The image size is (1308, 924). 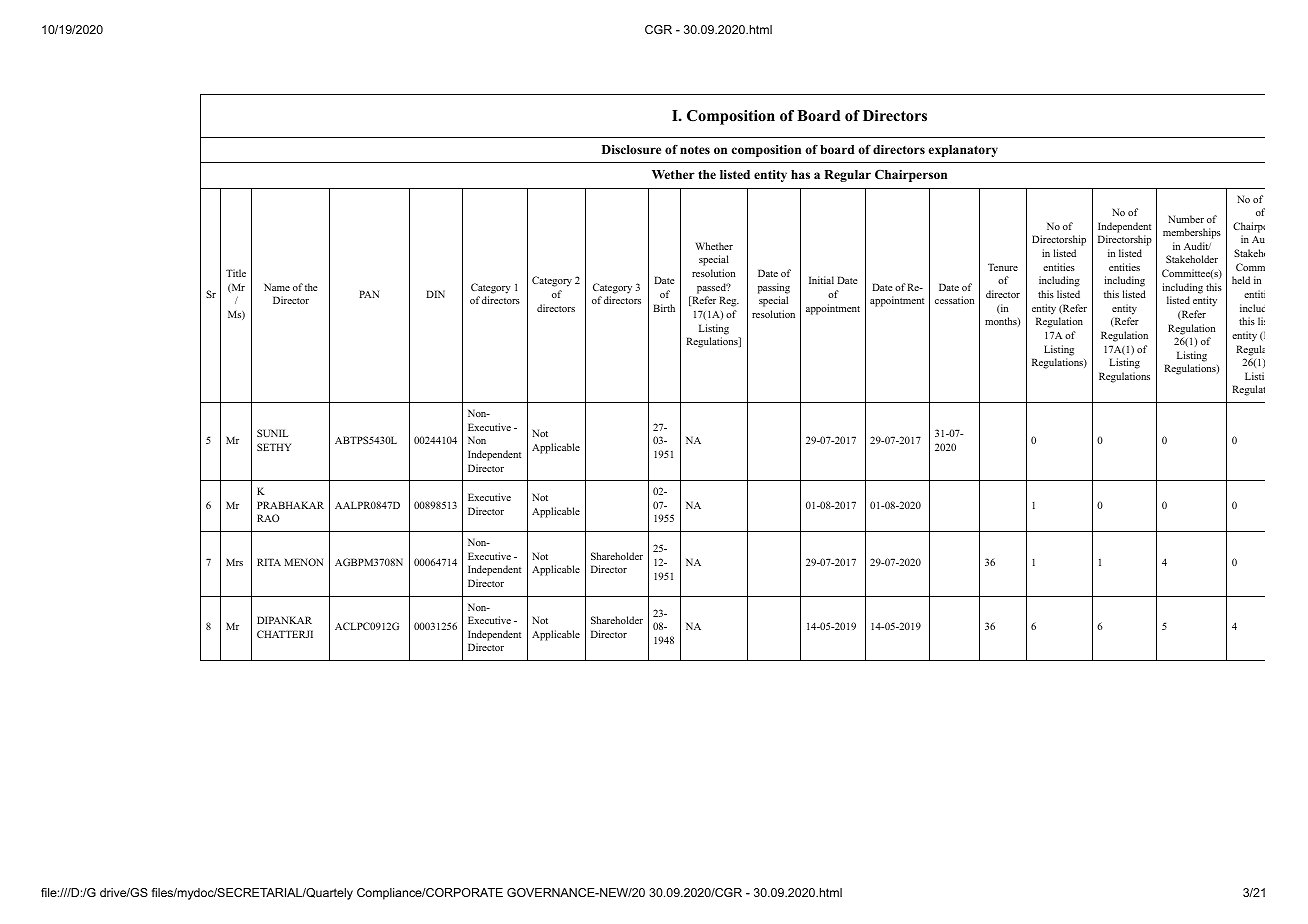 I want to click on MENON, so click(x=303, y=562).
